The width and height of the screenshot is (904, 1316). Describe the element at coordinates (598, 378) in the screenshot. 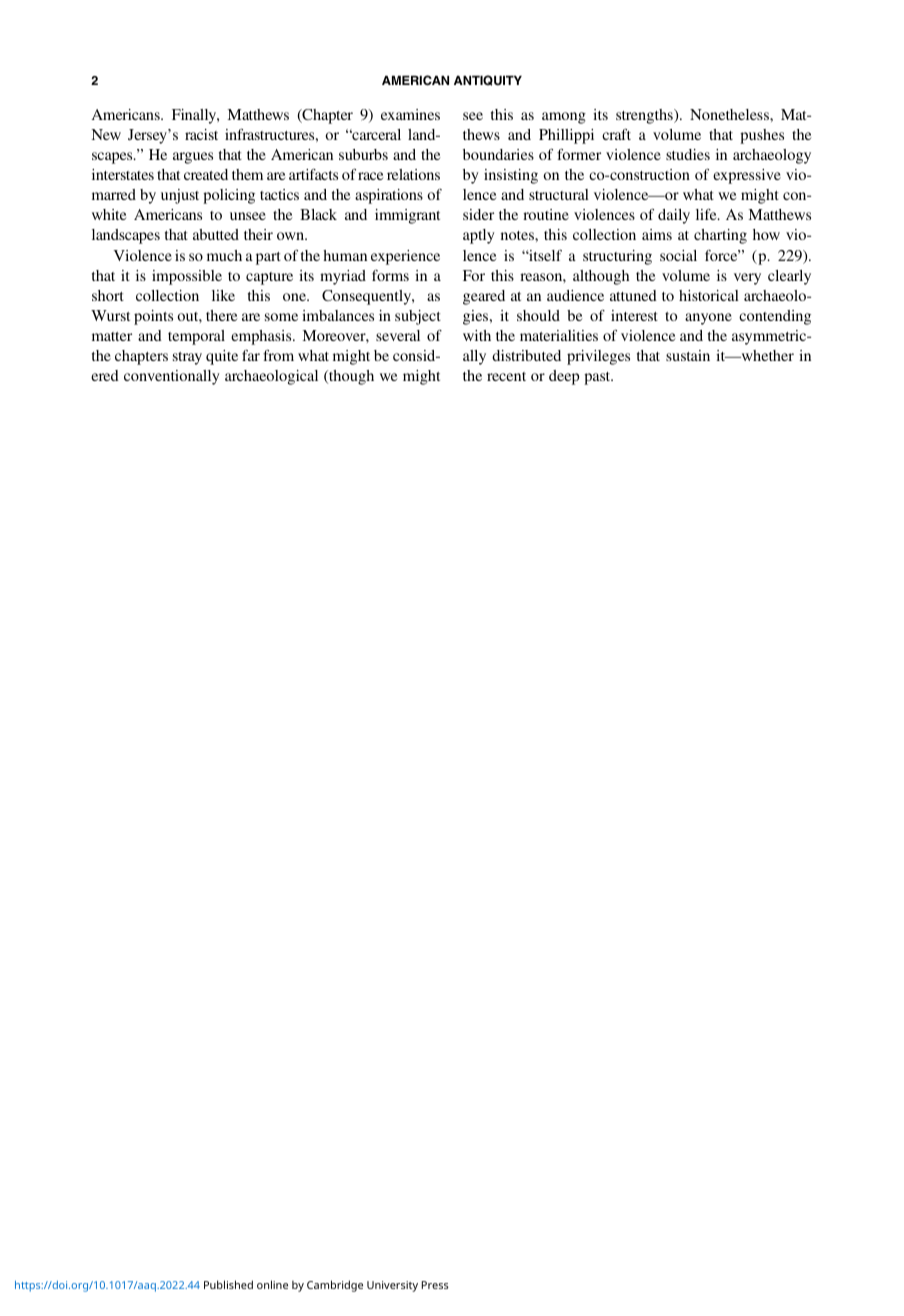

I see `past` at that location.
